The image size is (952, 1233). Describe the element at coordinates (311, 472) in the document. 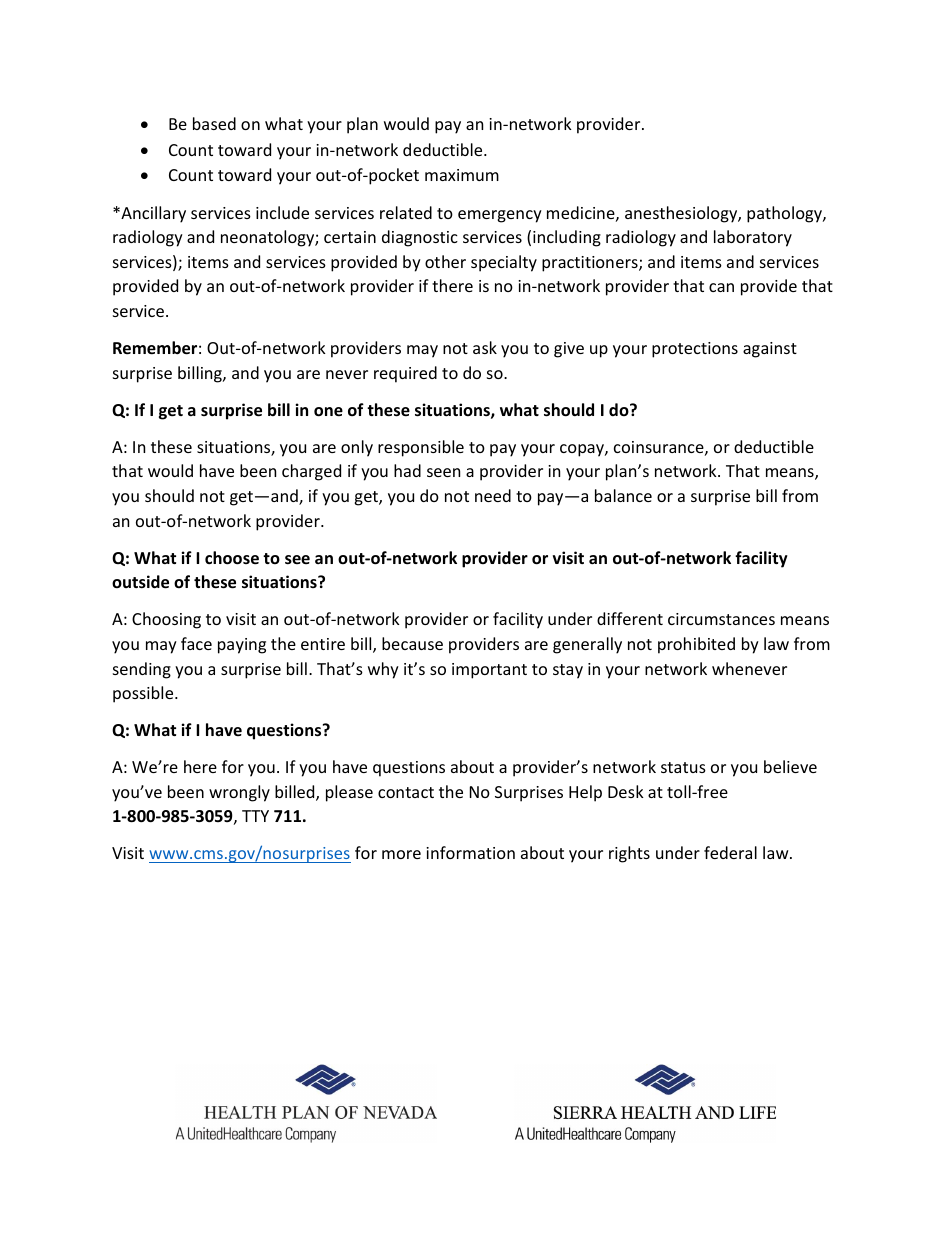

I see `charged` at that location.
